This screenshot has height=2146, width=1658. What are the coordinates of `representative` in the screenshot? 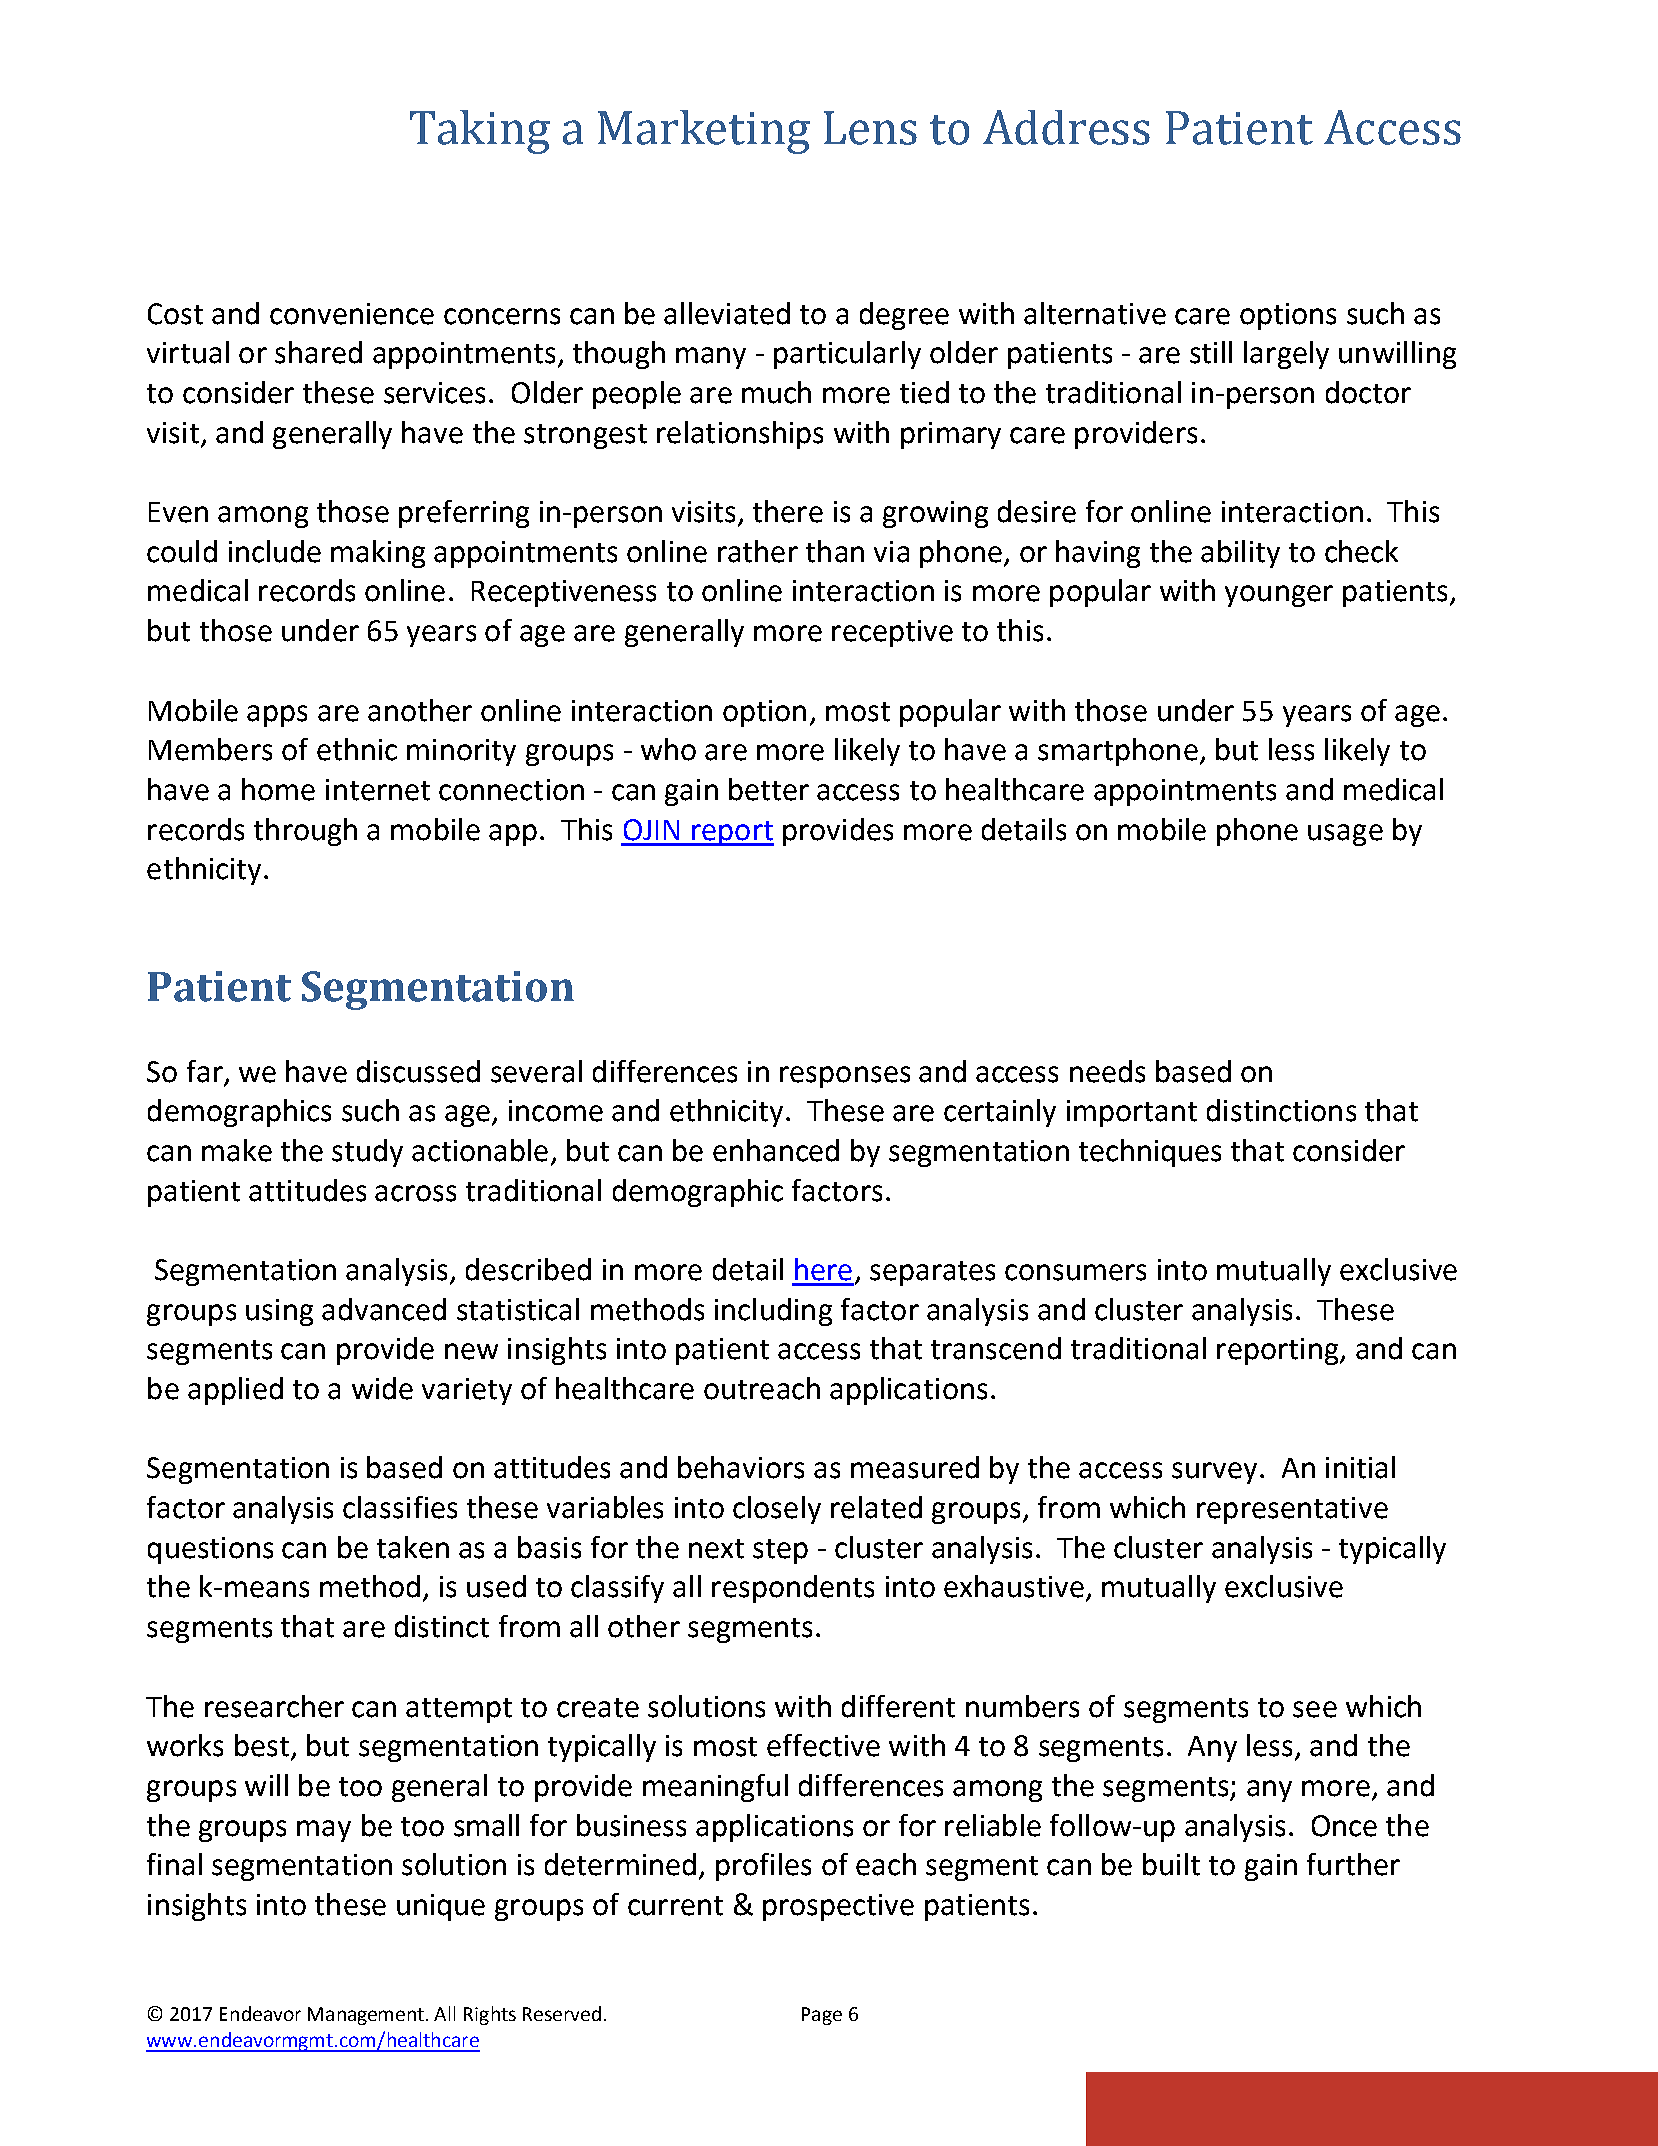 It's located at (1292, 1510).
